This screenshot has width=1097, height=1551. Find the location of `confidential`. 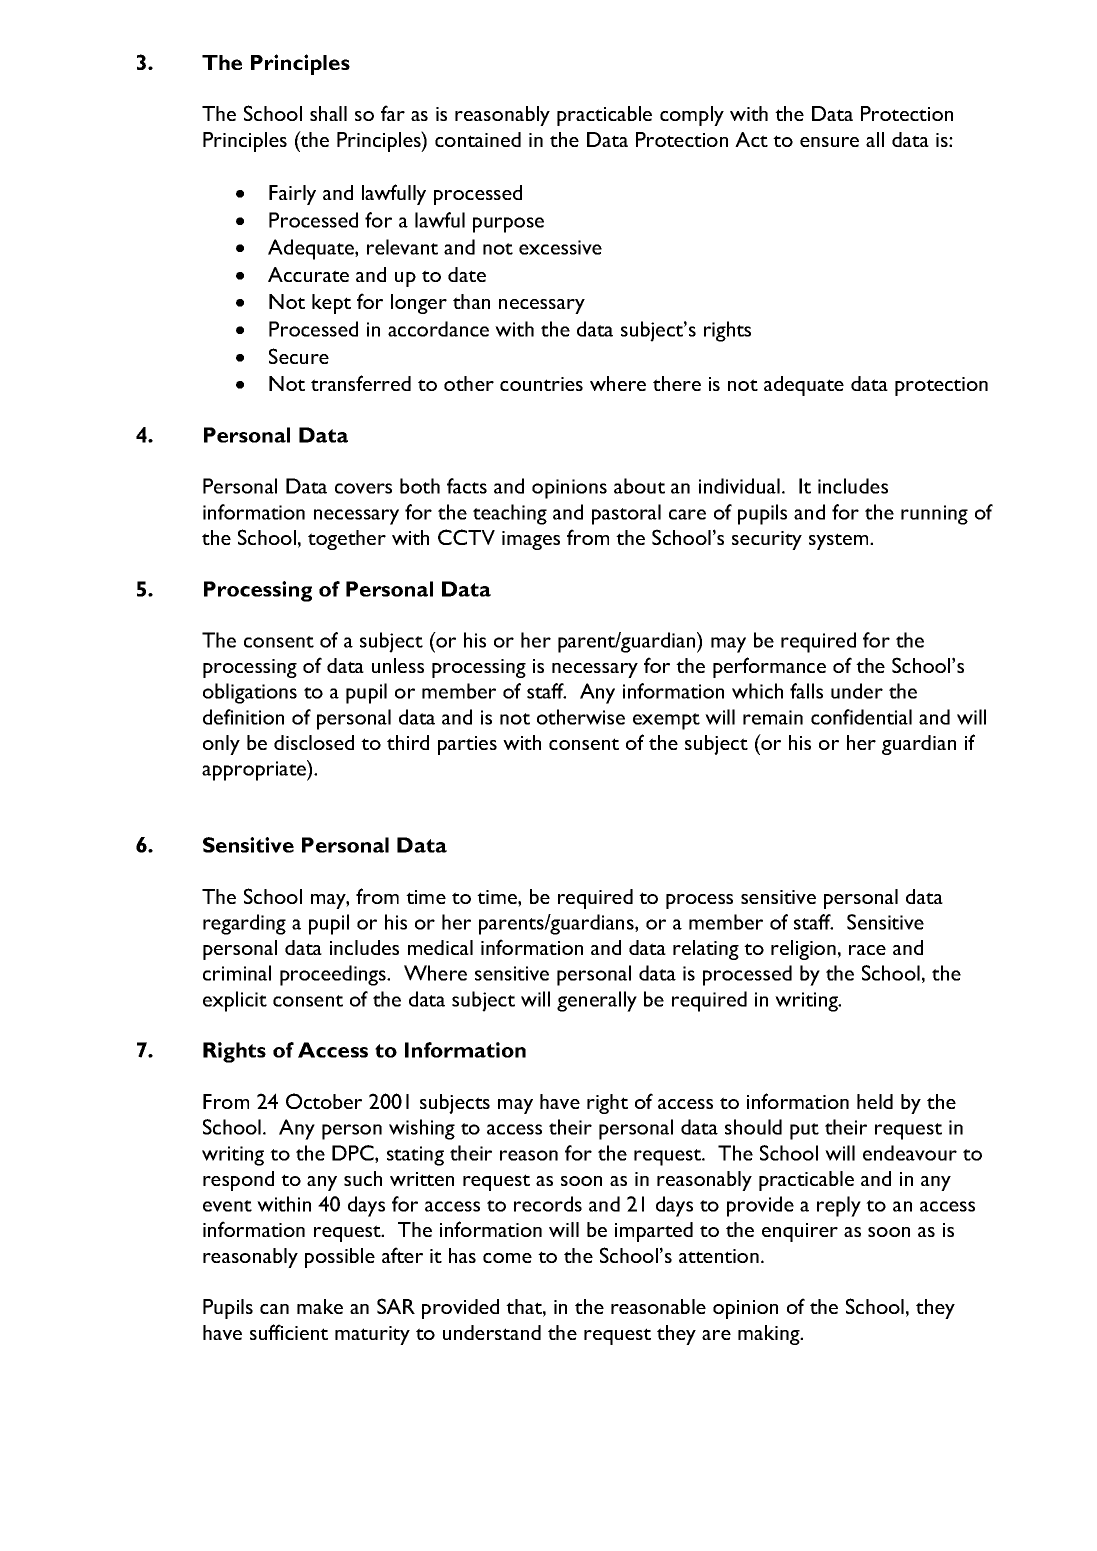

confidential is located at coordinates (861, 717).
